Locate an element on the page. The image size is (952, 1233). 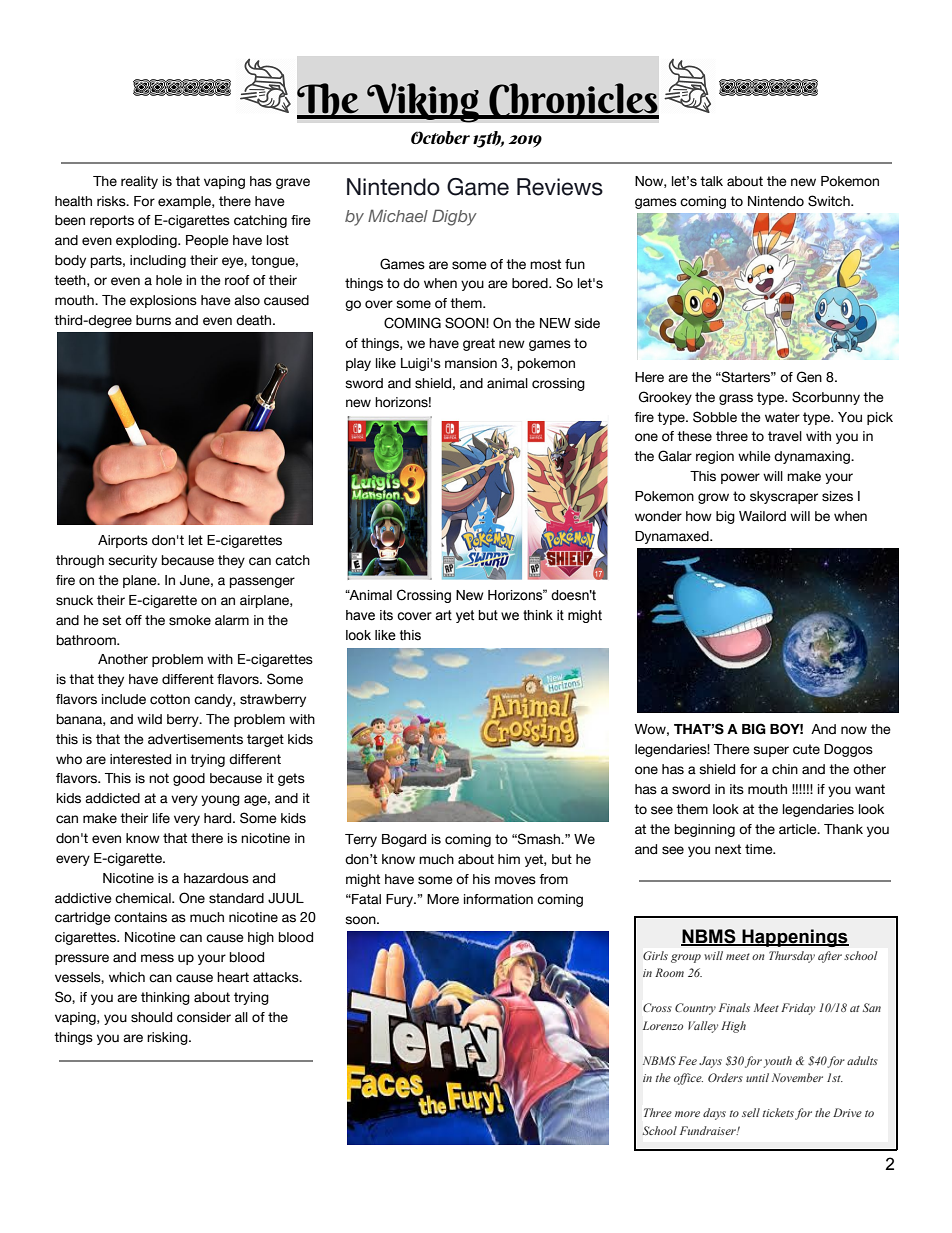
mansion is located at coordinates (471, 363).
